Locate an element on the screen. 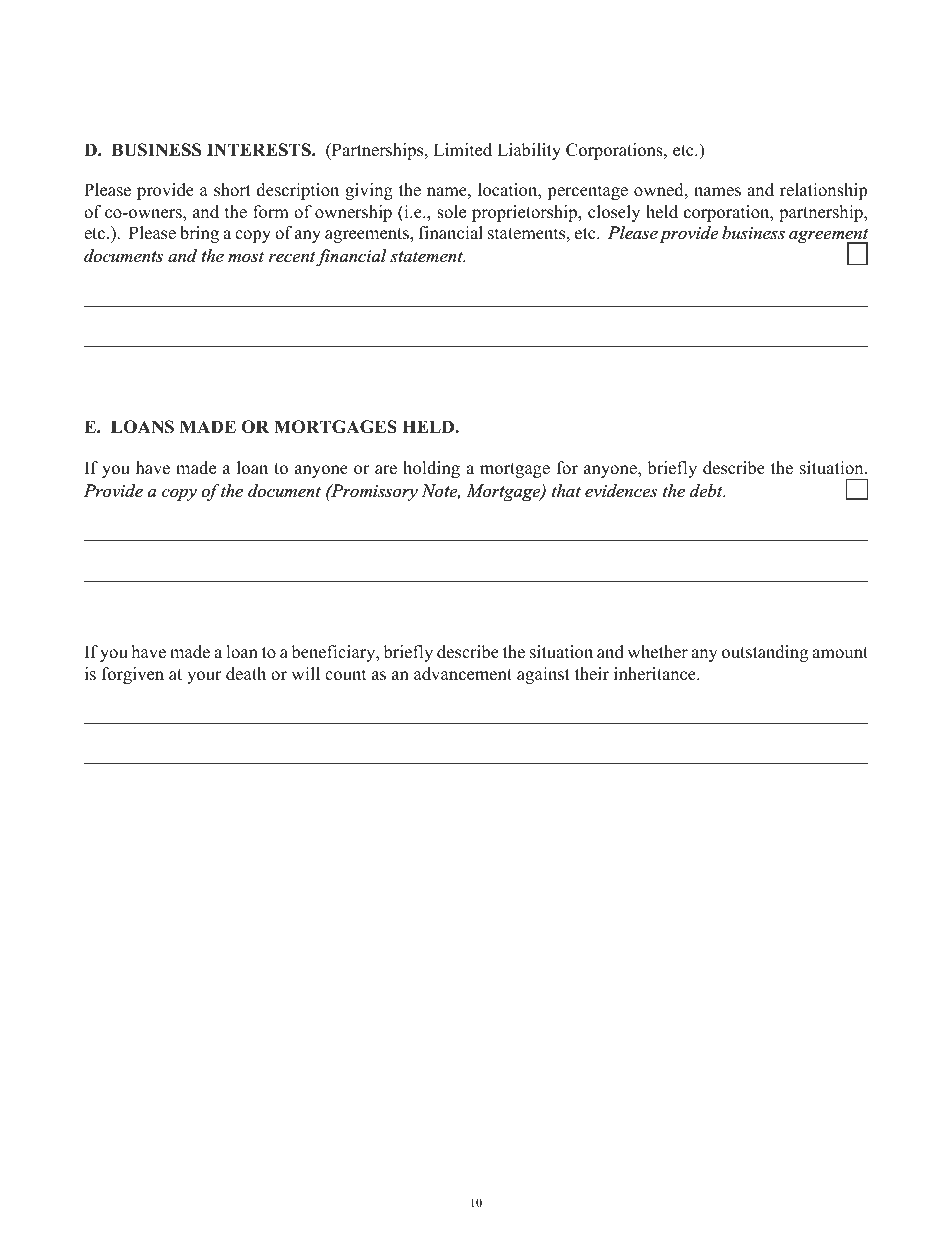 The image size is (952, 1233). debt is located at coordinates (707, 490).
